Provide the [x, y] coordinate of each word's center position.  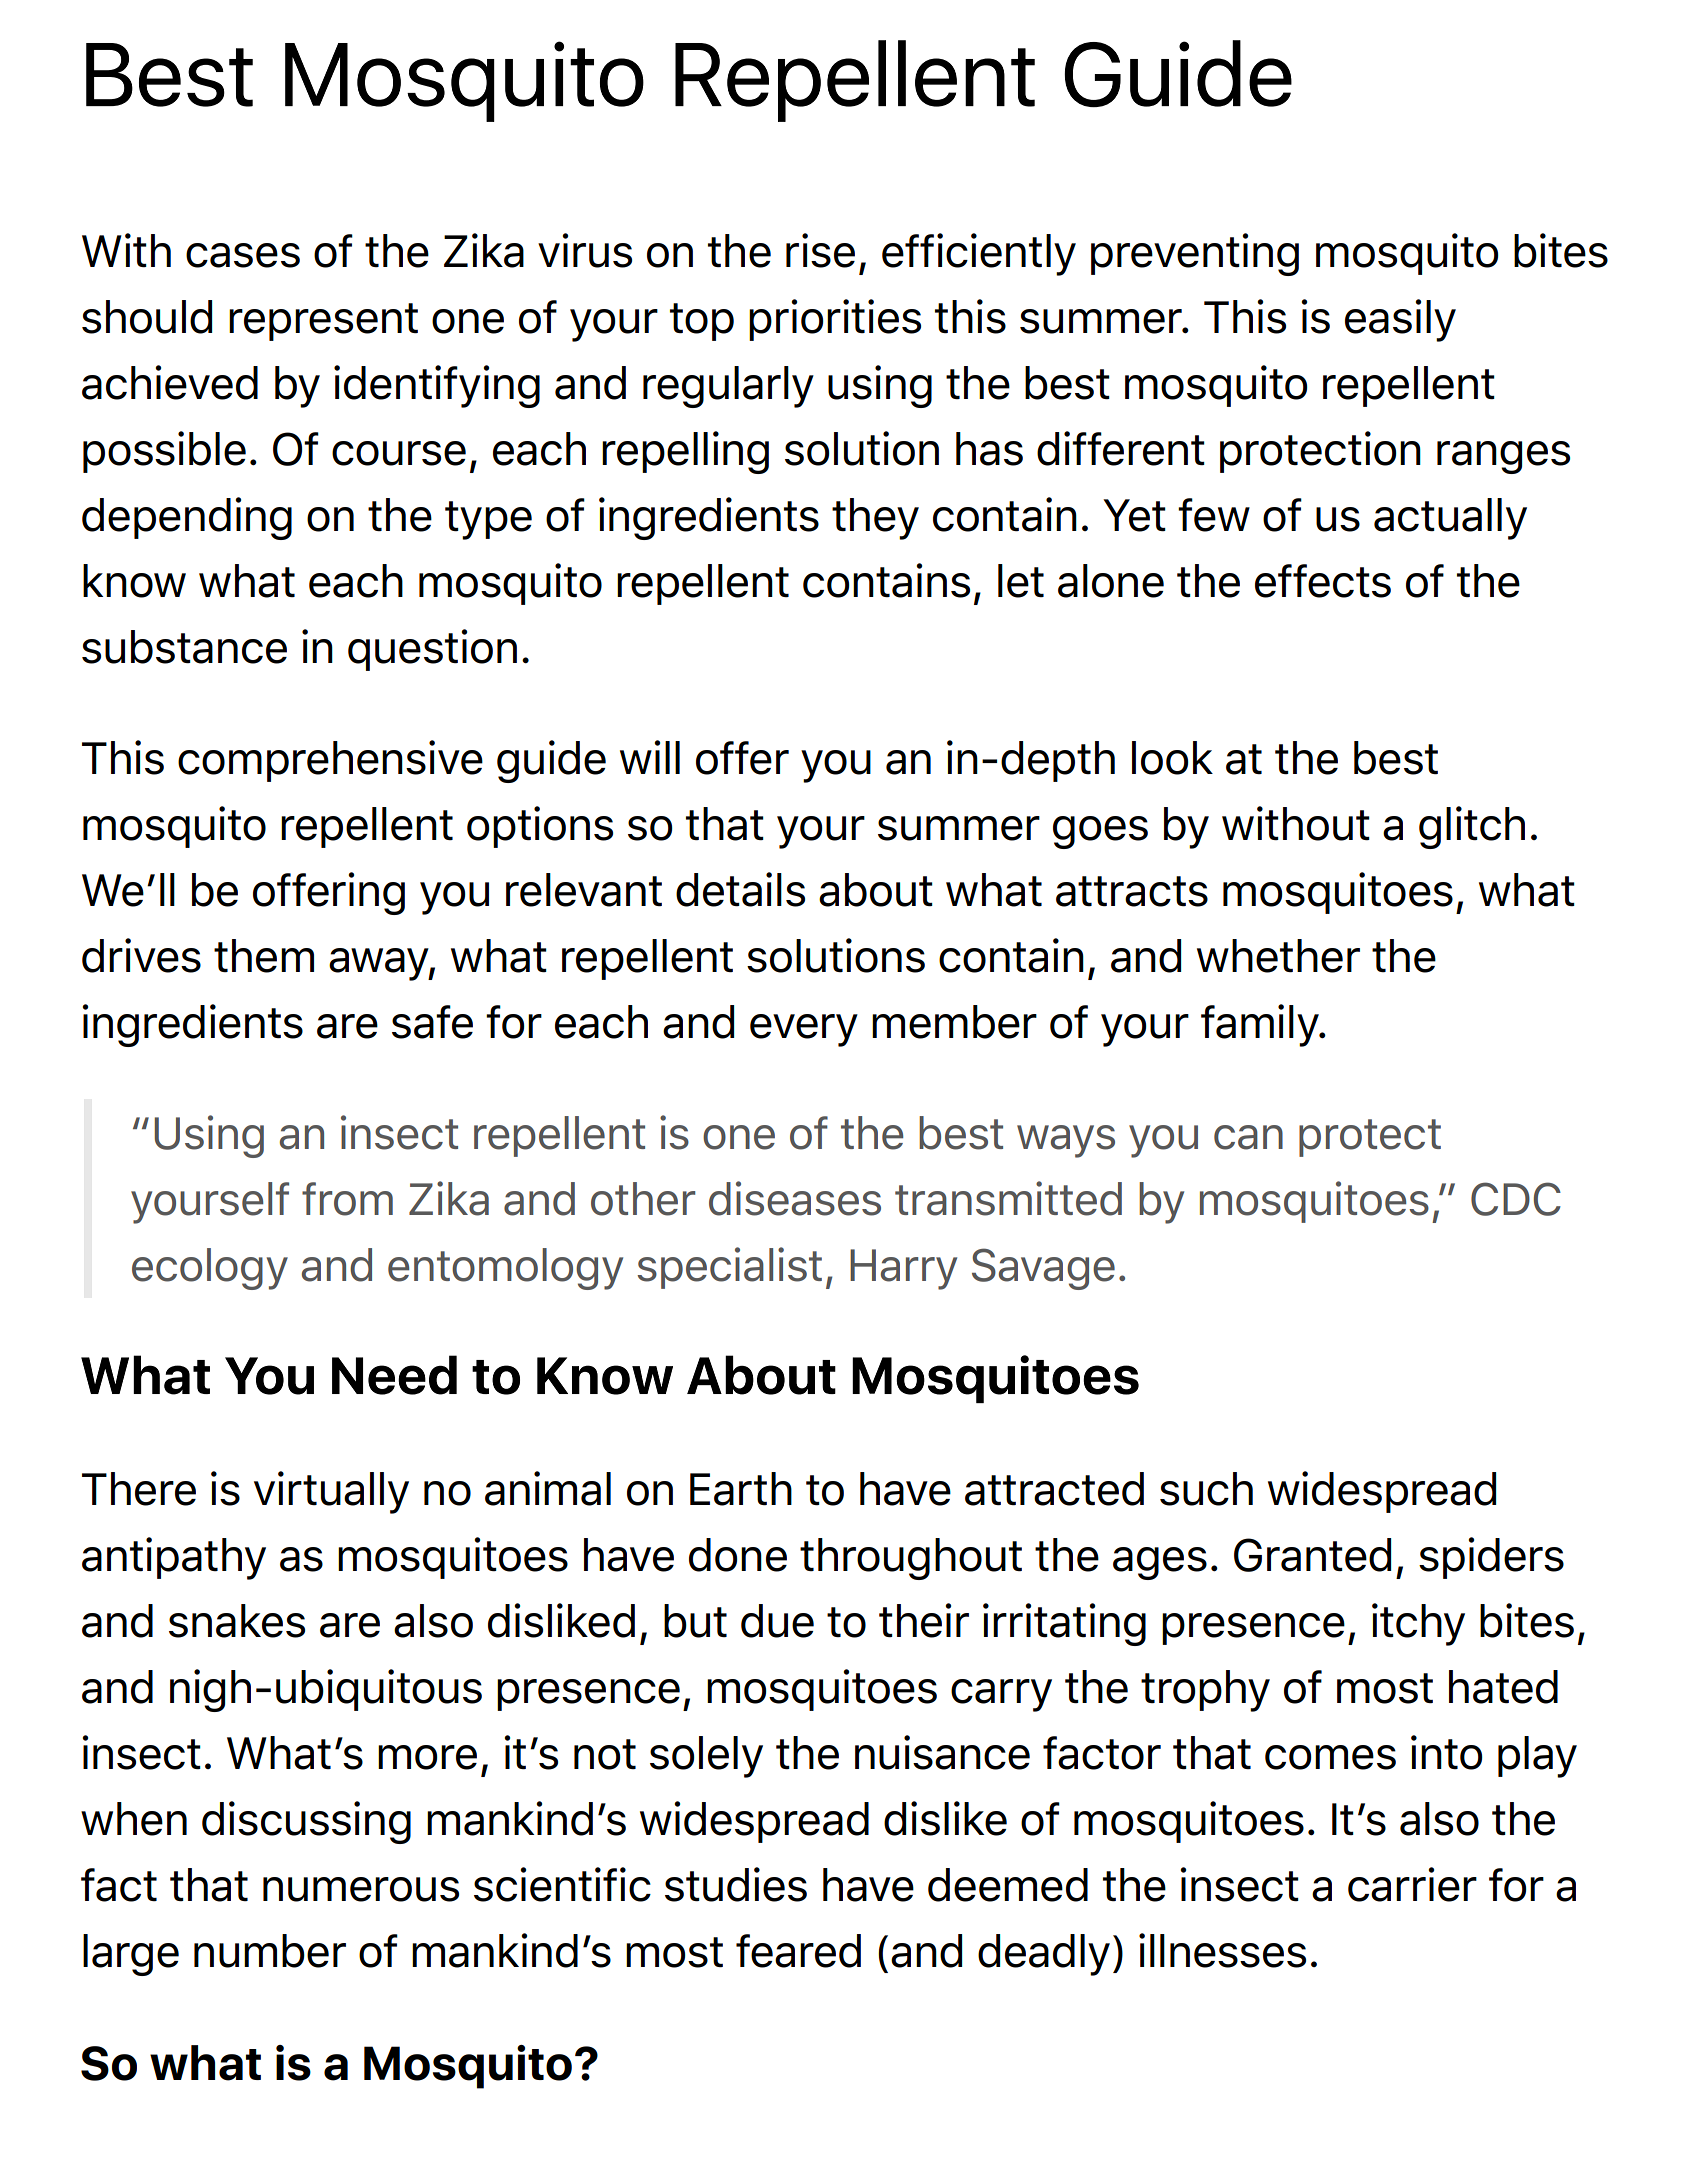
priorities [835, 320]
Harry [903, 1269]
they [875, 519]
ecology [210, 1269]
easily [1400, 320]
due [777, 1621]
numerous [361, 1889]
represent [323, 322]
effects [1323, 581]
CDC [1516, 1199]
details [740, 889]
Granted [1312, 1555]
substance [184, 647]
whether [1278, 956]
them [264, 956]
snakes [237, 1621]
